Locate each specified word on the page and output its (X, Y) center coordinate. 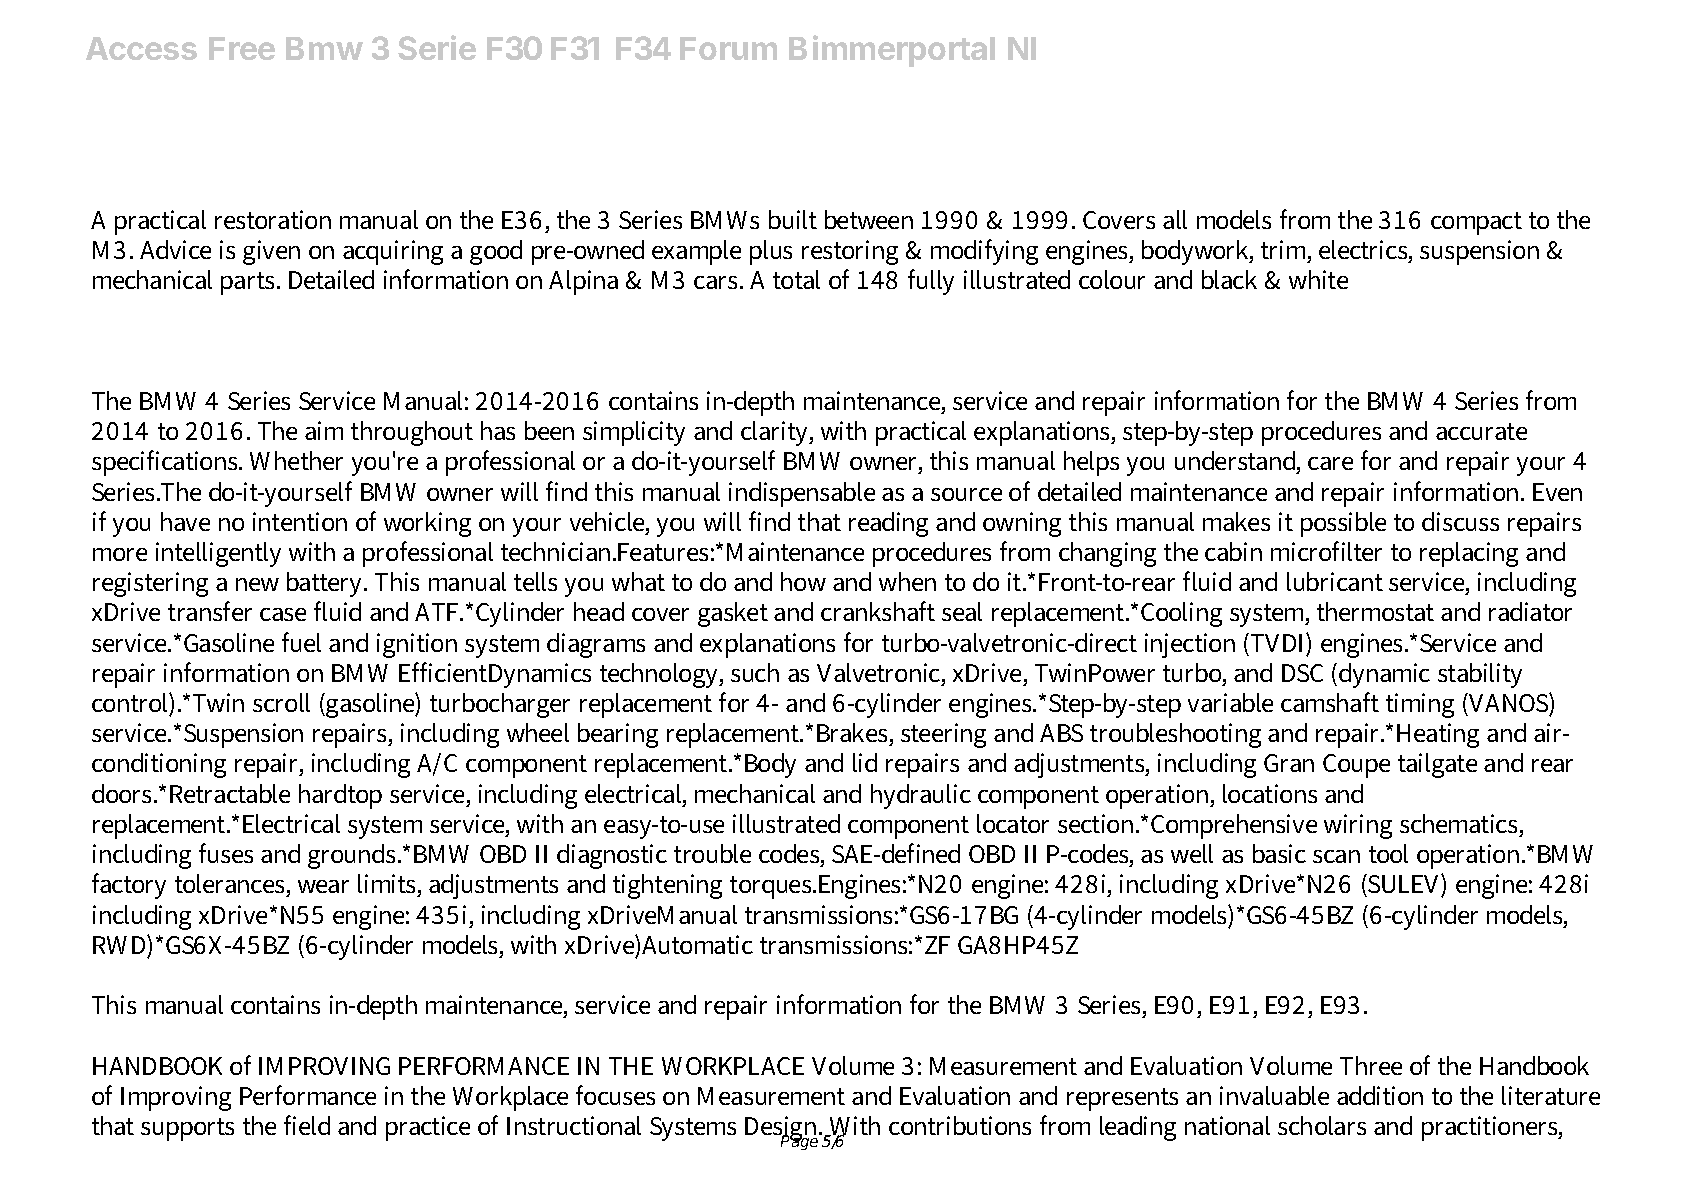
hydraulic (921, 796)
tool (1388, 853)
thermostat (1375, 611)
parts (249, 283)
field (307, 1125)
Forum (728, 48)
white (1318, 279)
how (803, 581)
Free (242, 48)
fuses (226, 853)
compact (1476, 223)
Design (783, 1130)
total (796, 279)
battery (326, 584)
